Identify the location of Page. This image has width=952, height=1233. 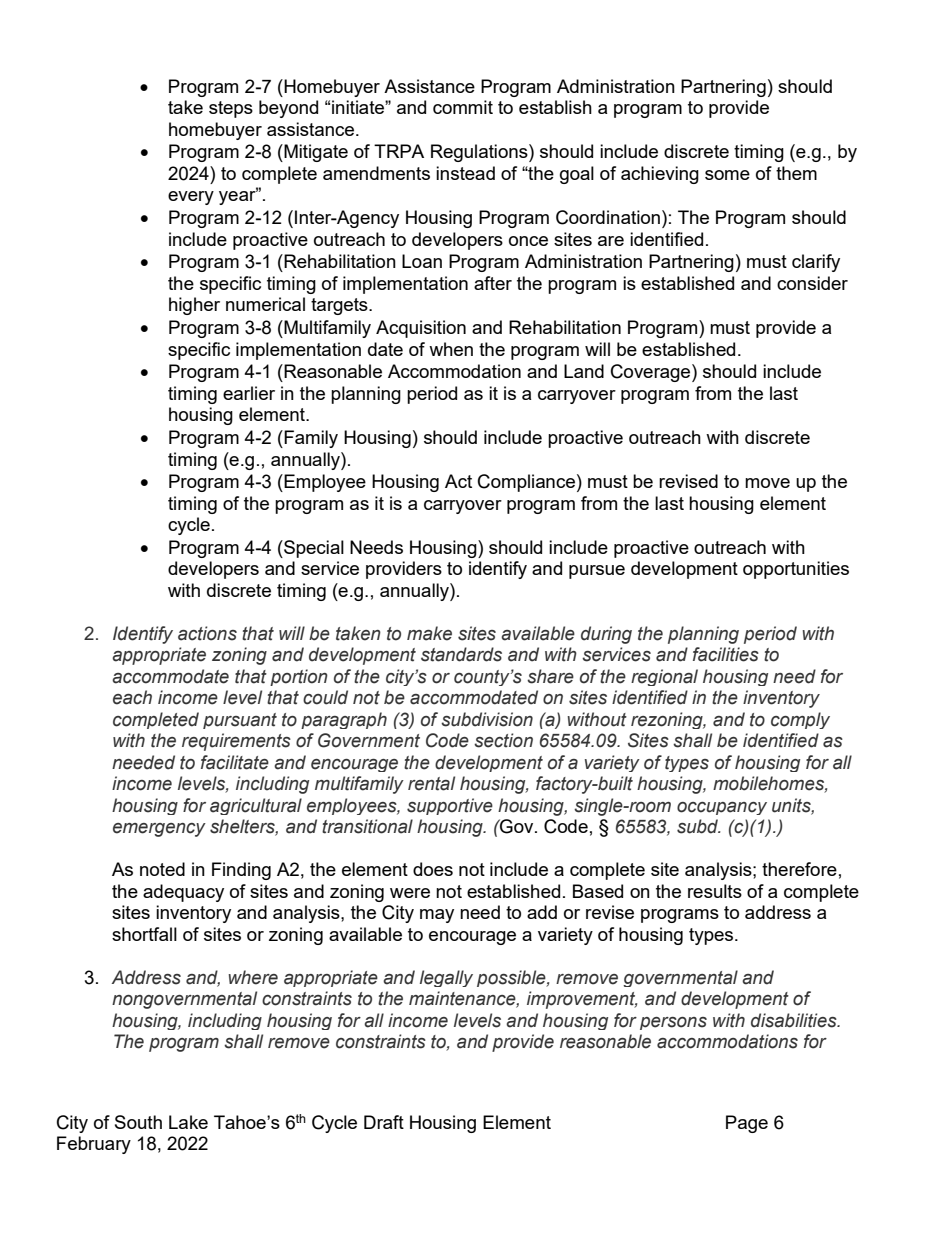
(747, 1124).
